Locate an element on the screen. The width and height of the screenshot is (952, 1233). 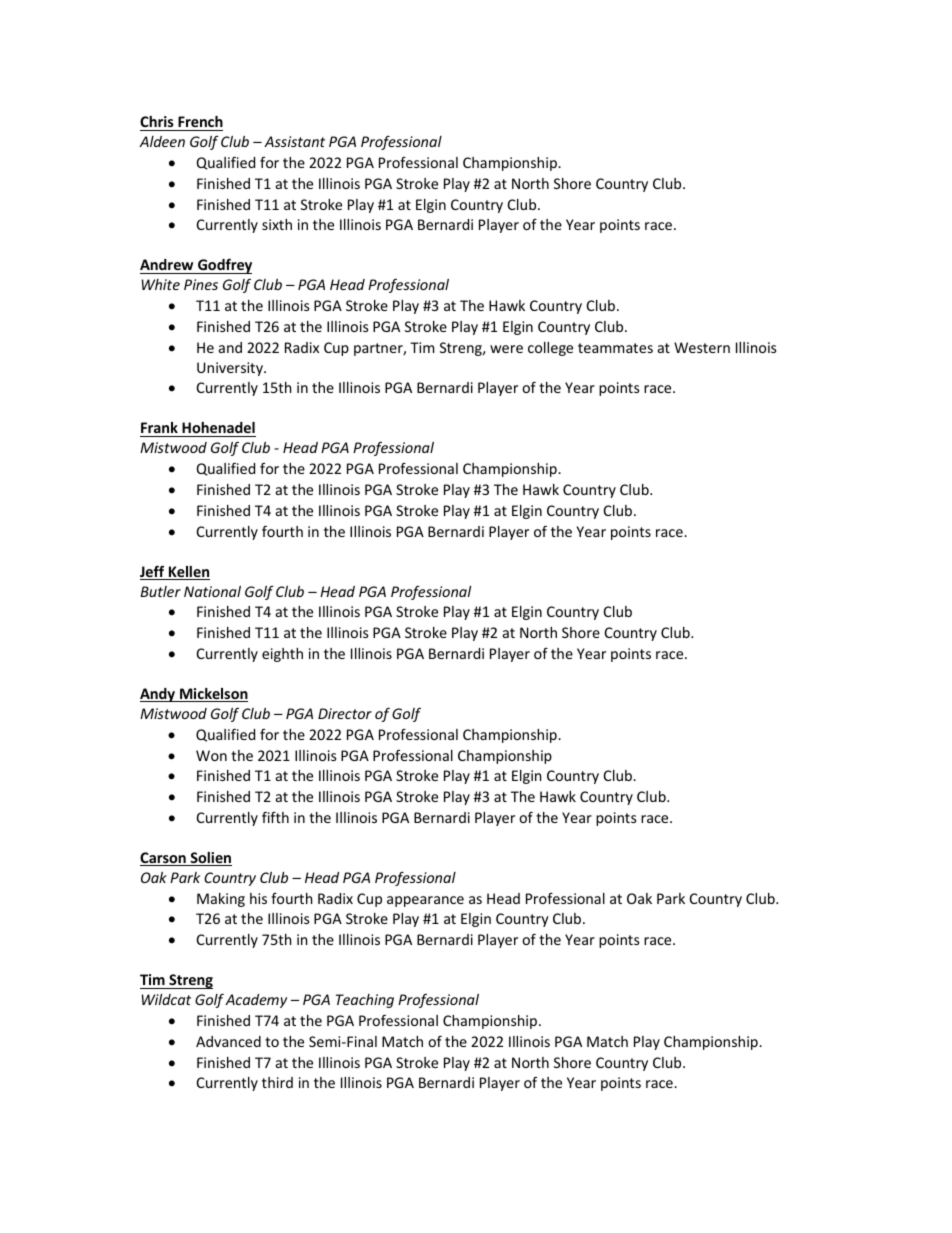
were is located at coordinates (506, 349).
